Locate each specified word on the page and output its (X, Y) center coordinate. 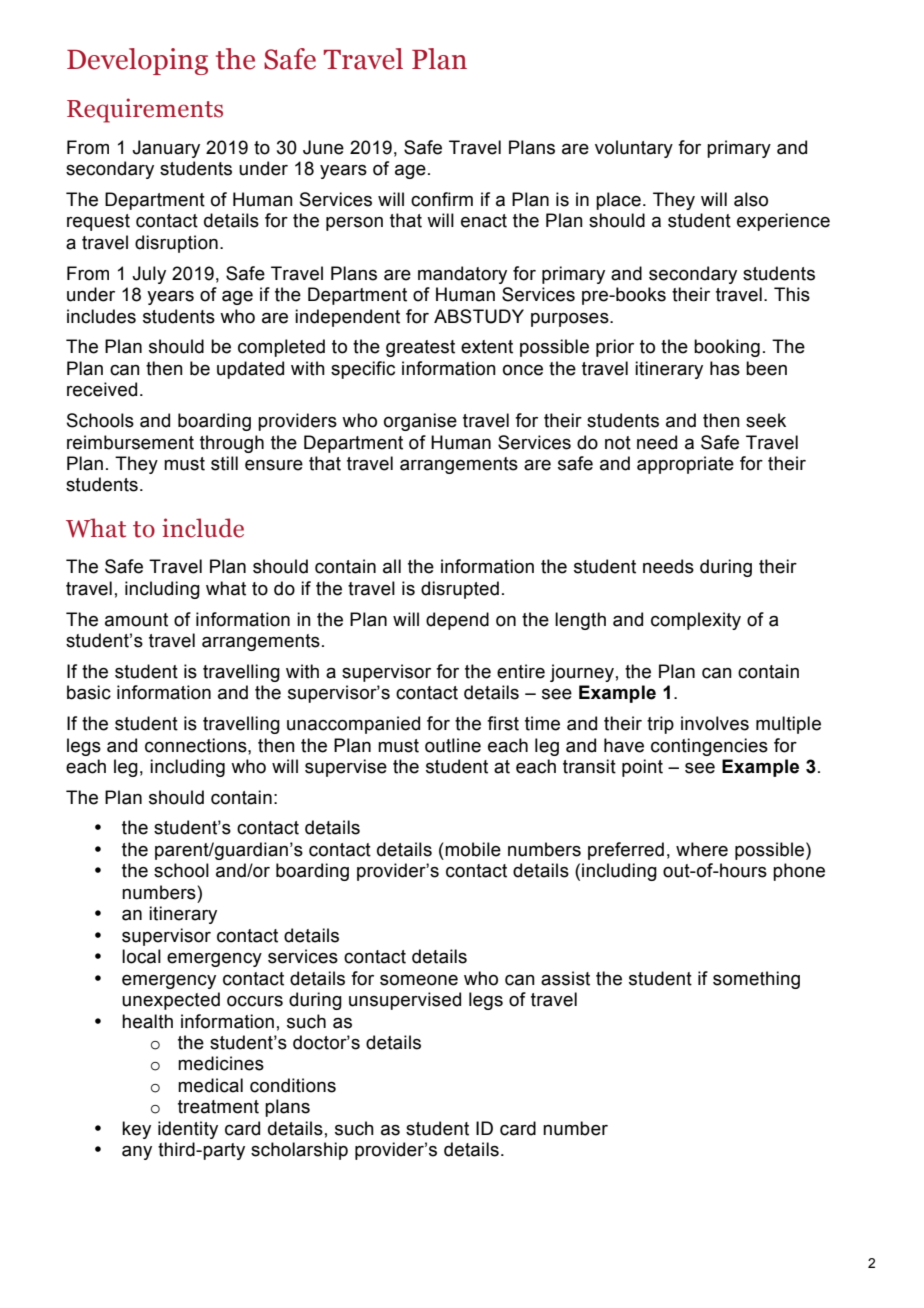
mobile (473, 849)
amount (136, 620)
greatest (420, 348)
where (702, 849)
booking (727, 348)
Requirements (145, 110)
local (141, 956)
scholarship (299, 1151)
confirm (442, 199)
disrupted (460, 590)
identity (188, 1130)
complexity (696, 621)
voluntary (634, 149)
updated (250, 370)
